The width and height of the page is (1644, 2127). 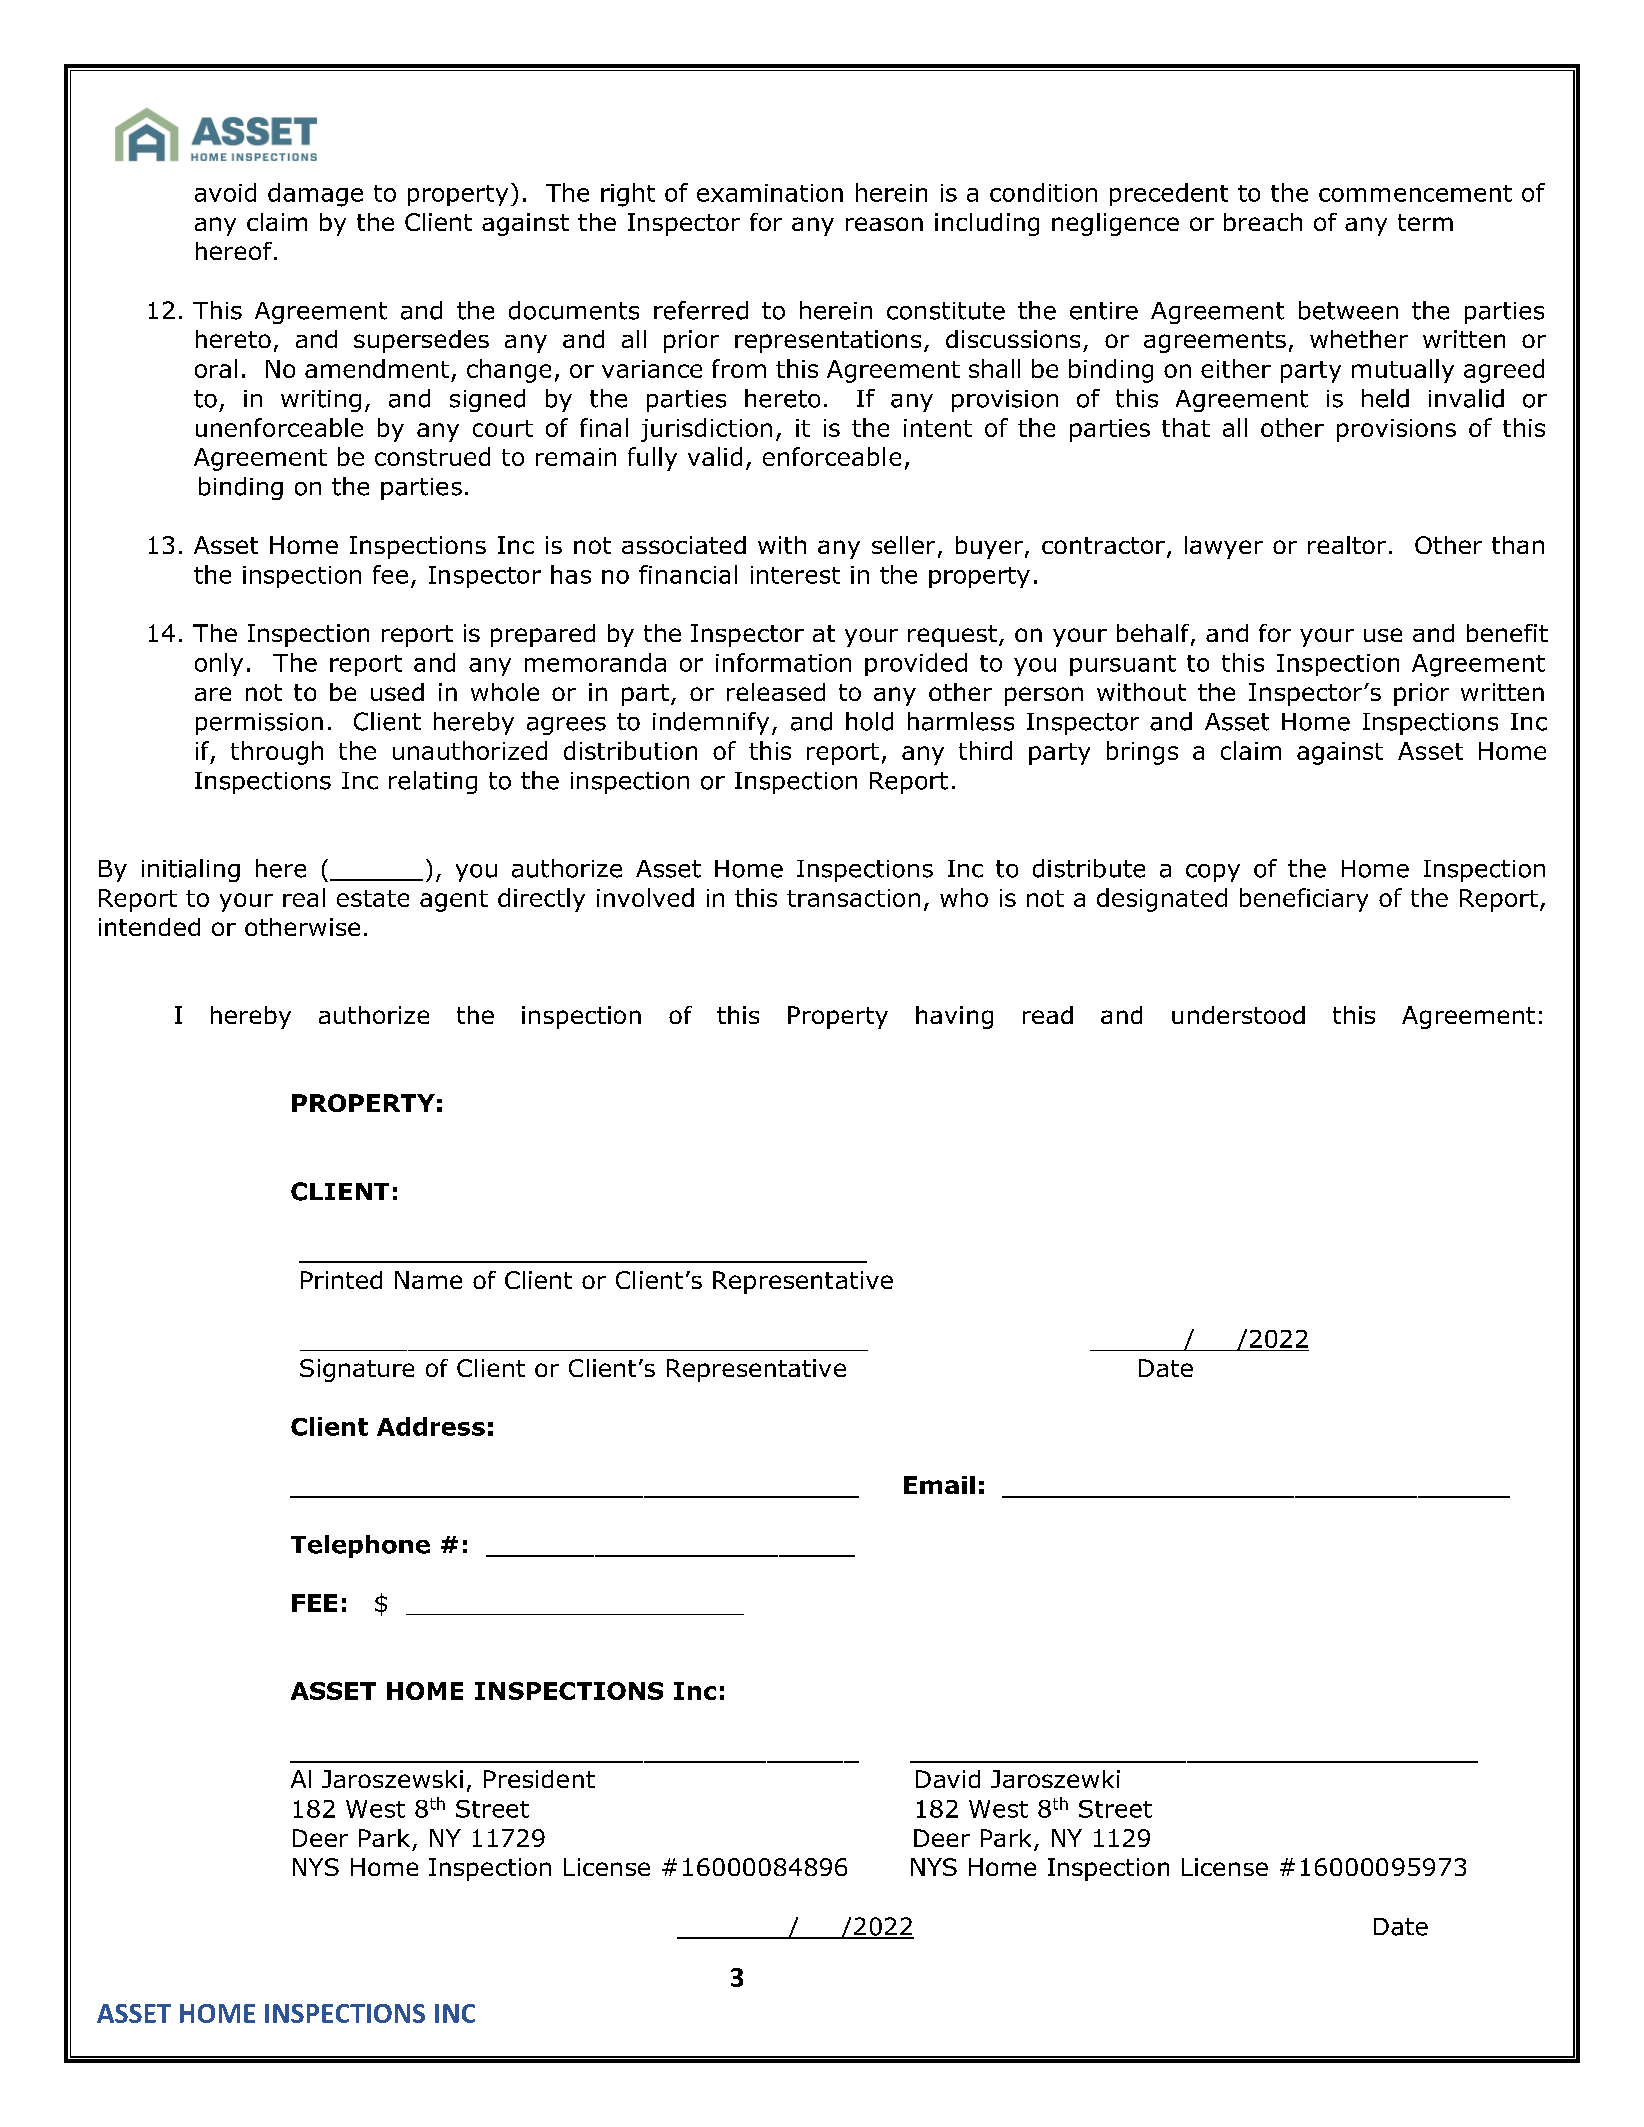 What do you see at coordinates (315, 195) in the page?
I see `damage` at bounding box center [315, 195].
